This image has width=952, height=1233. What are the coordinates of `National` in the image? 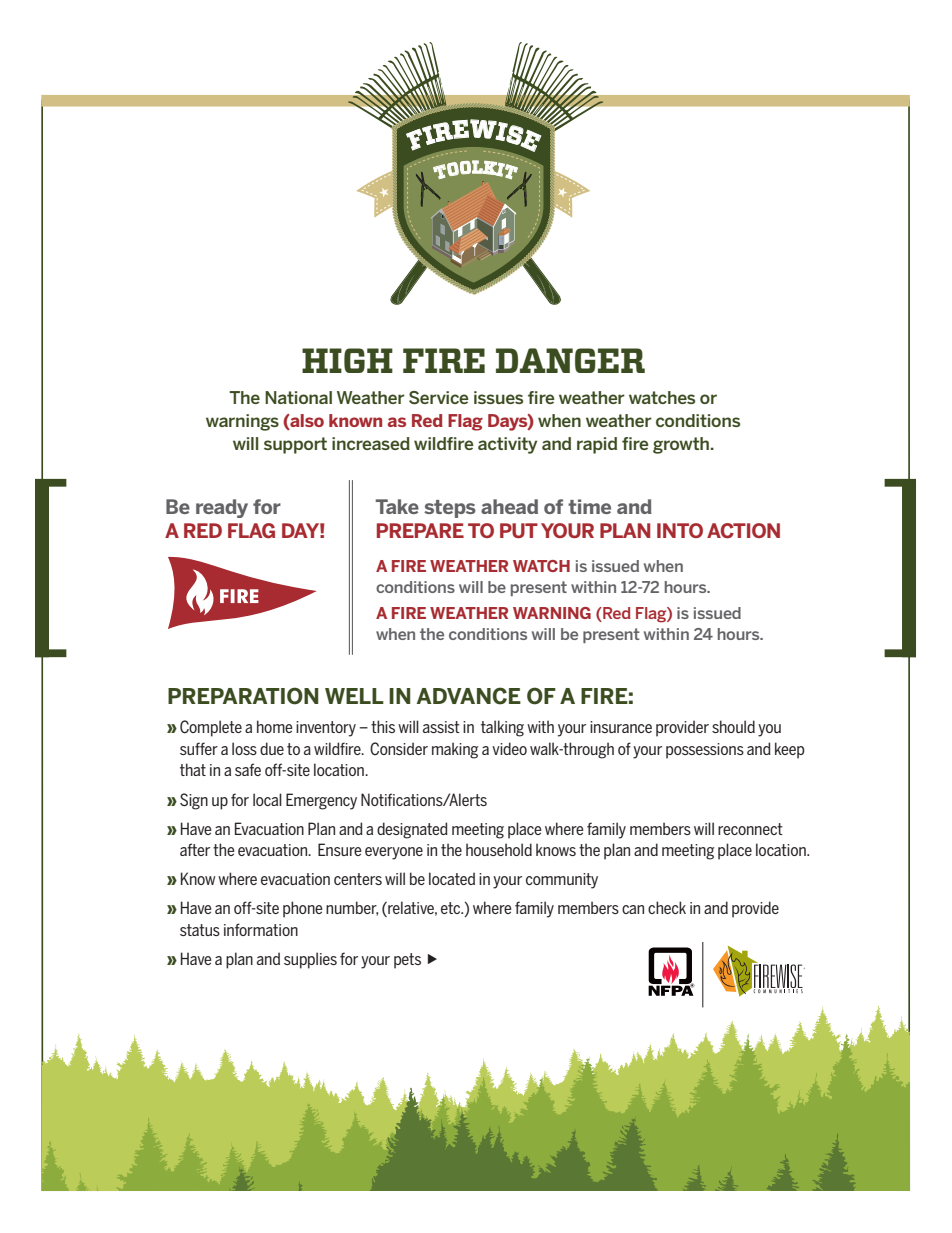 It's located at (298, 397).
